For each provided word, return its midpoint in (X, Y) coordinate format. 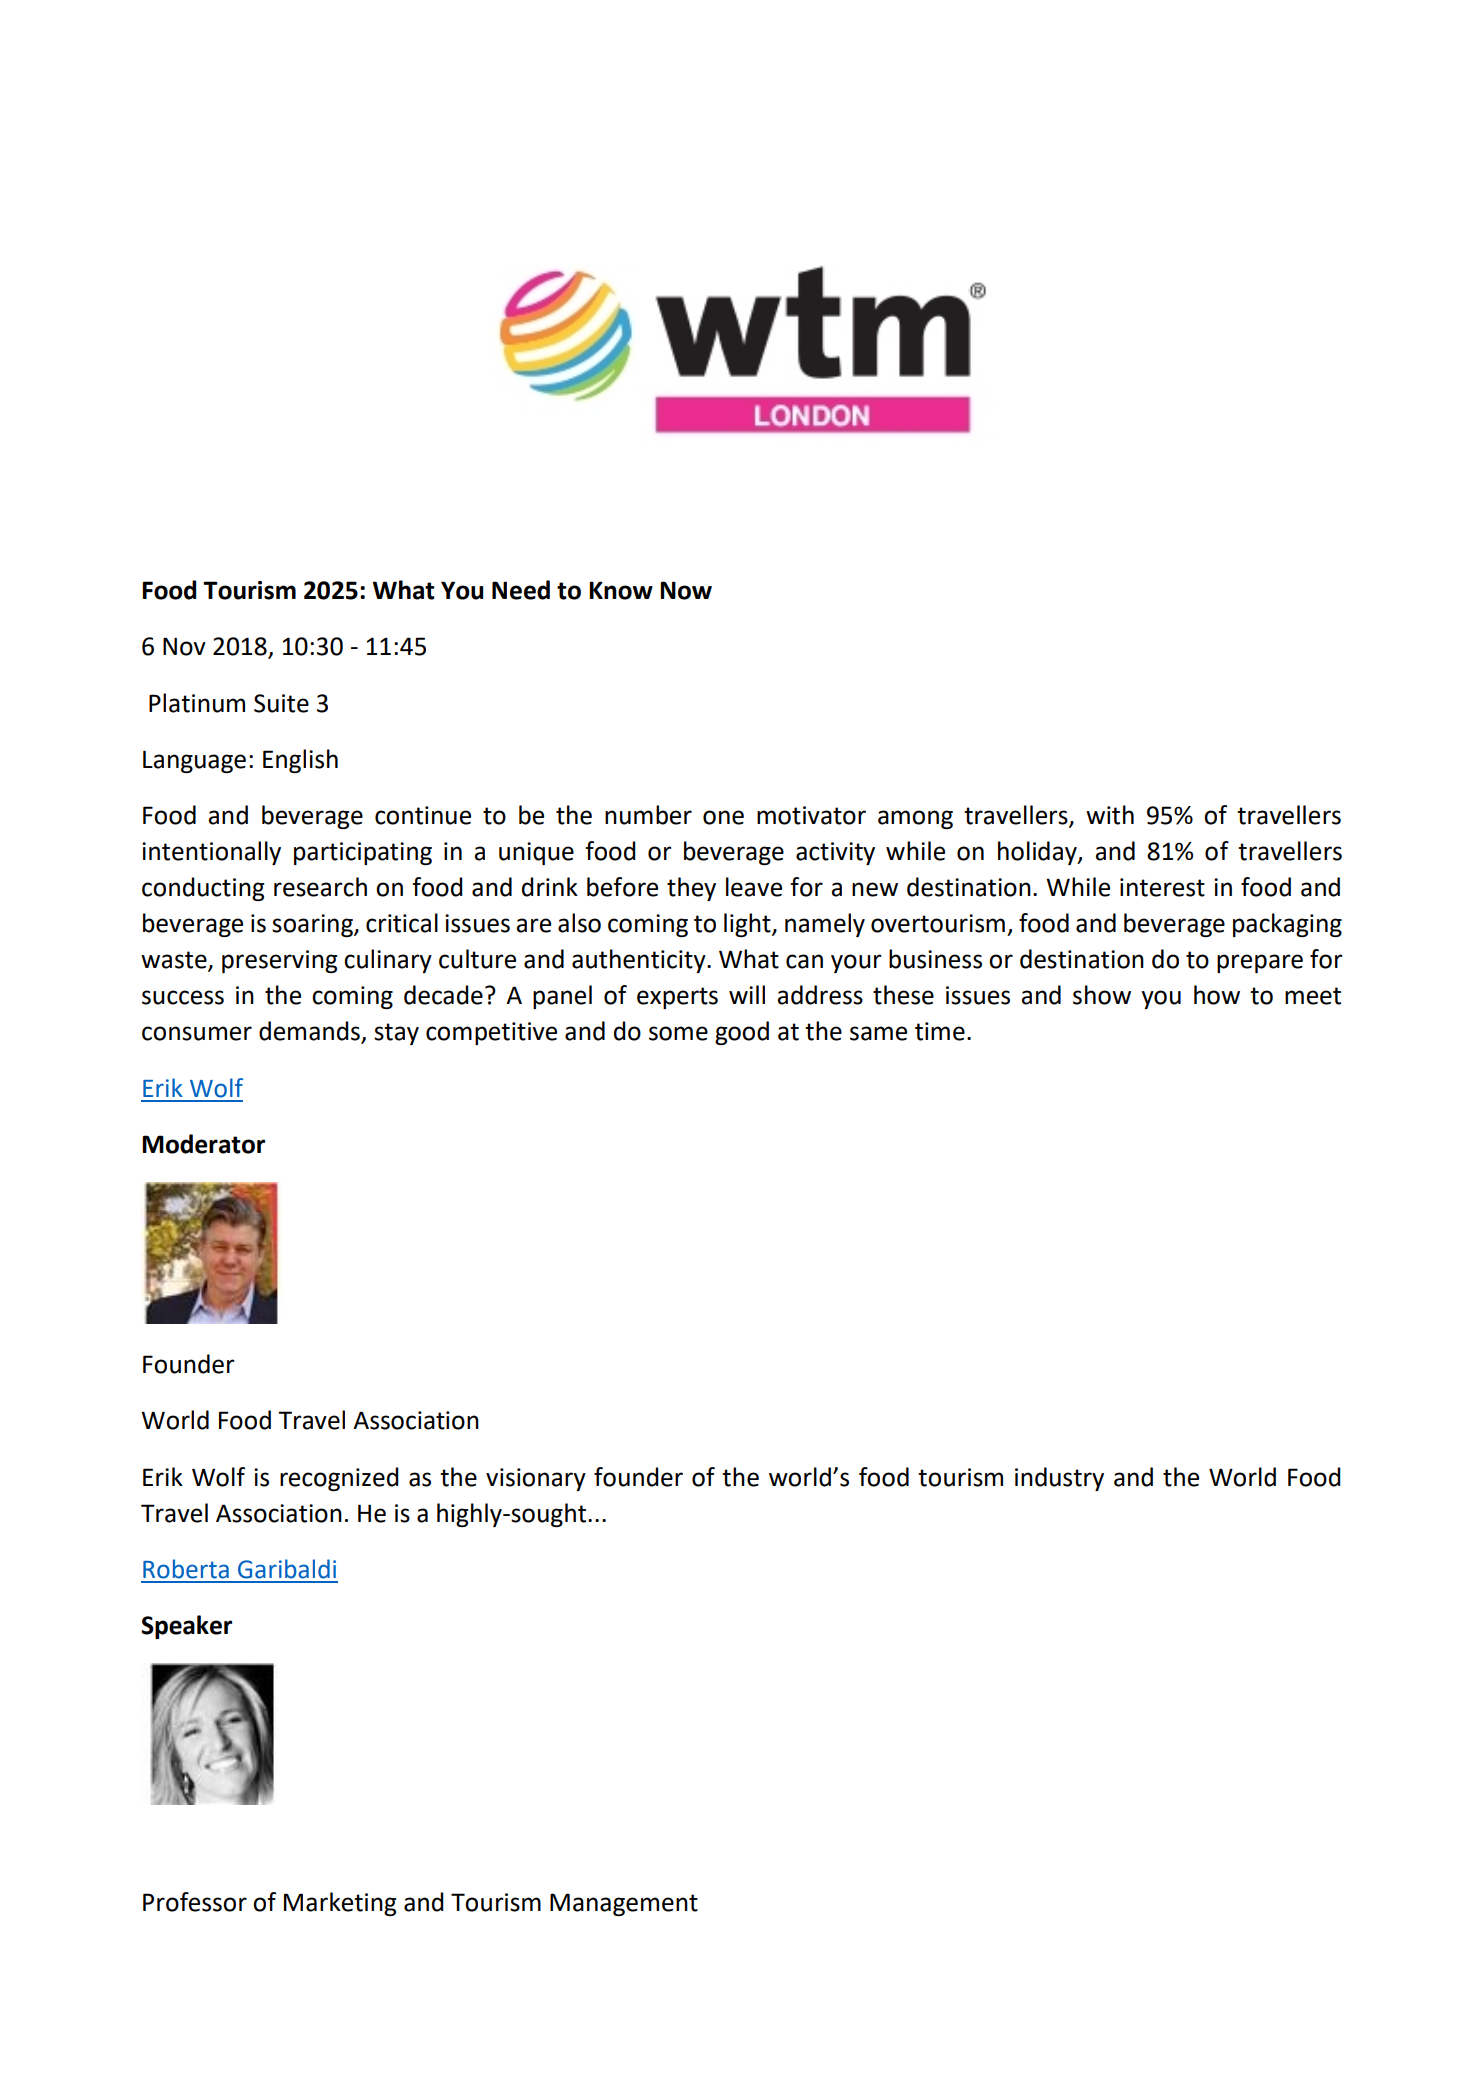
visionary (536, 1479)
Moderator (203, 1144)
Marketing (340, 1904)
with (1110, 815)
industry (1059, 1479)
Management (624, 1904)
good (742, 1033)
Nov (184, 646)
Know (621, 590)
